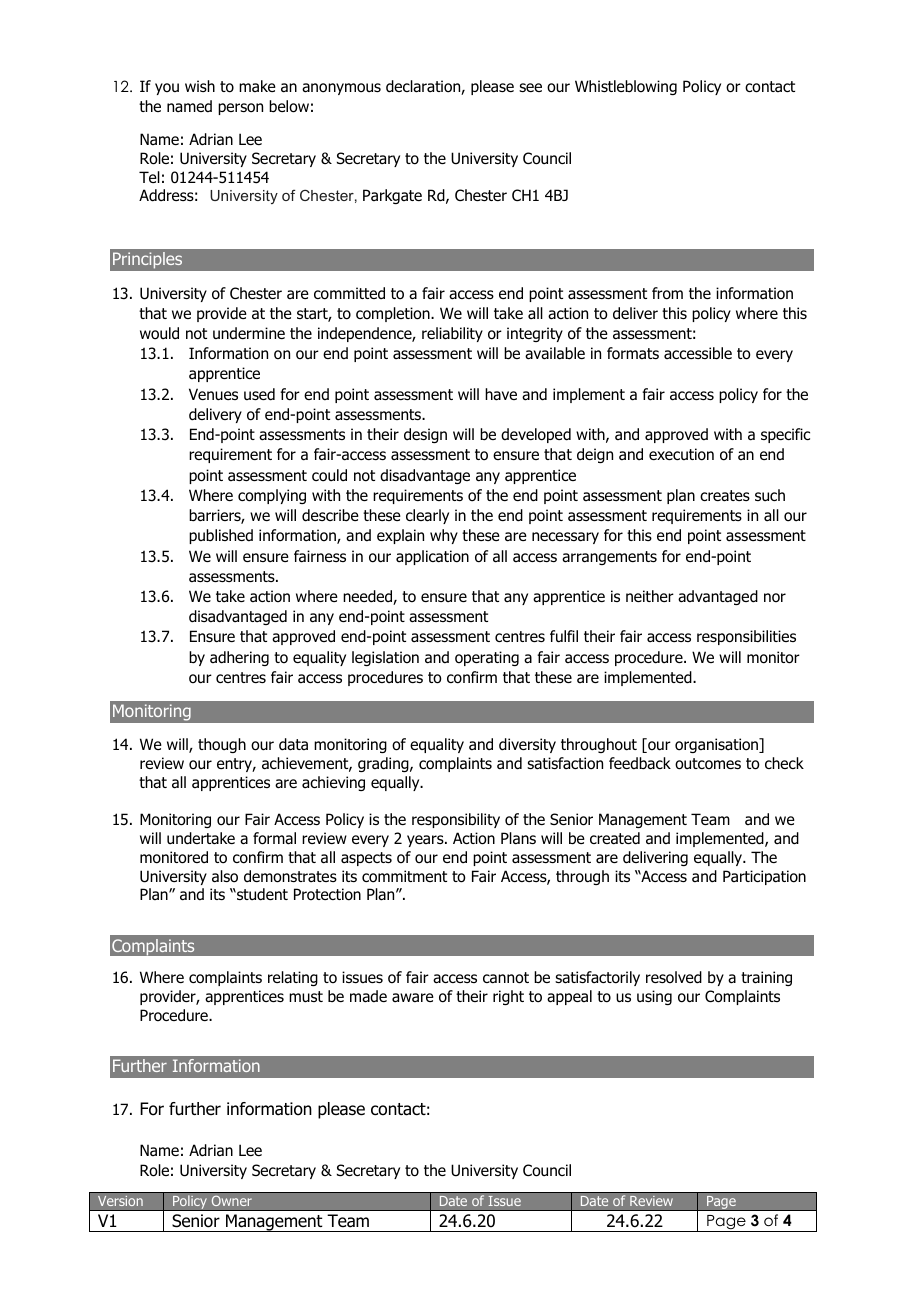  Describe the element at coordinates (626, 87) in the image. I see `Whistleblowing` at that location.
